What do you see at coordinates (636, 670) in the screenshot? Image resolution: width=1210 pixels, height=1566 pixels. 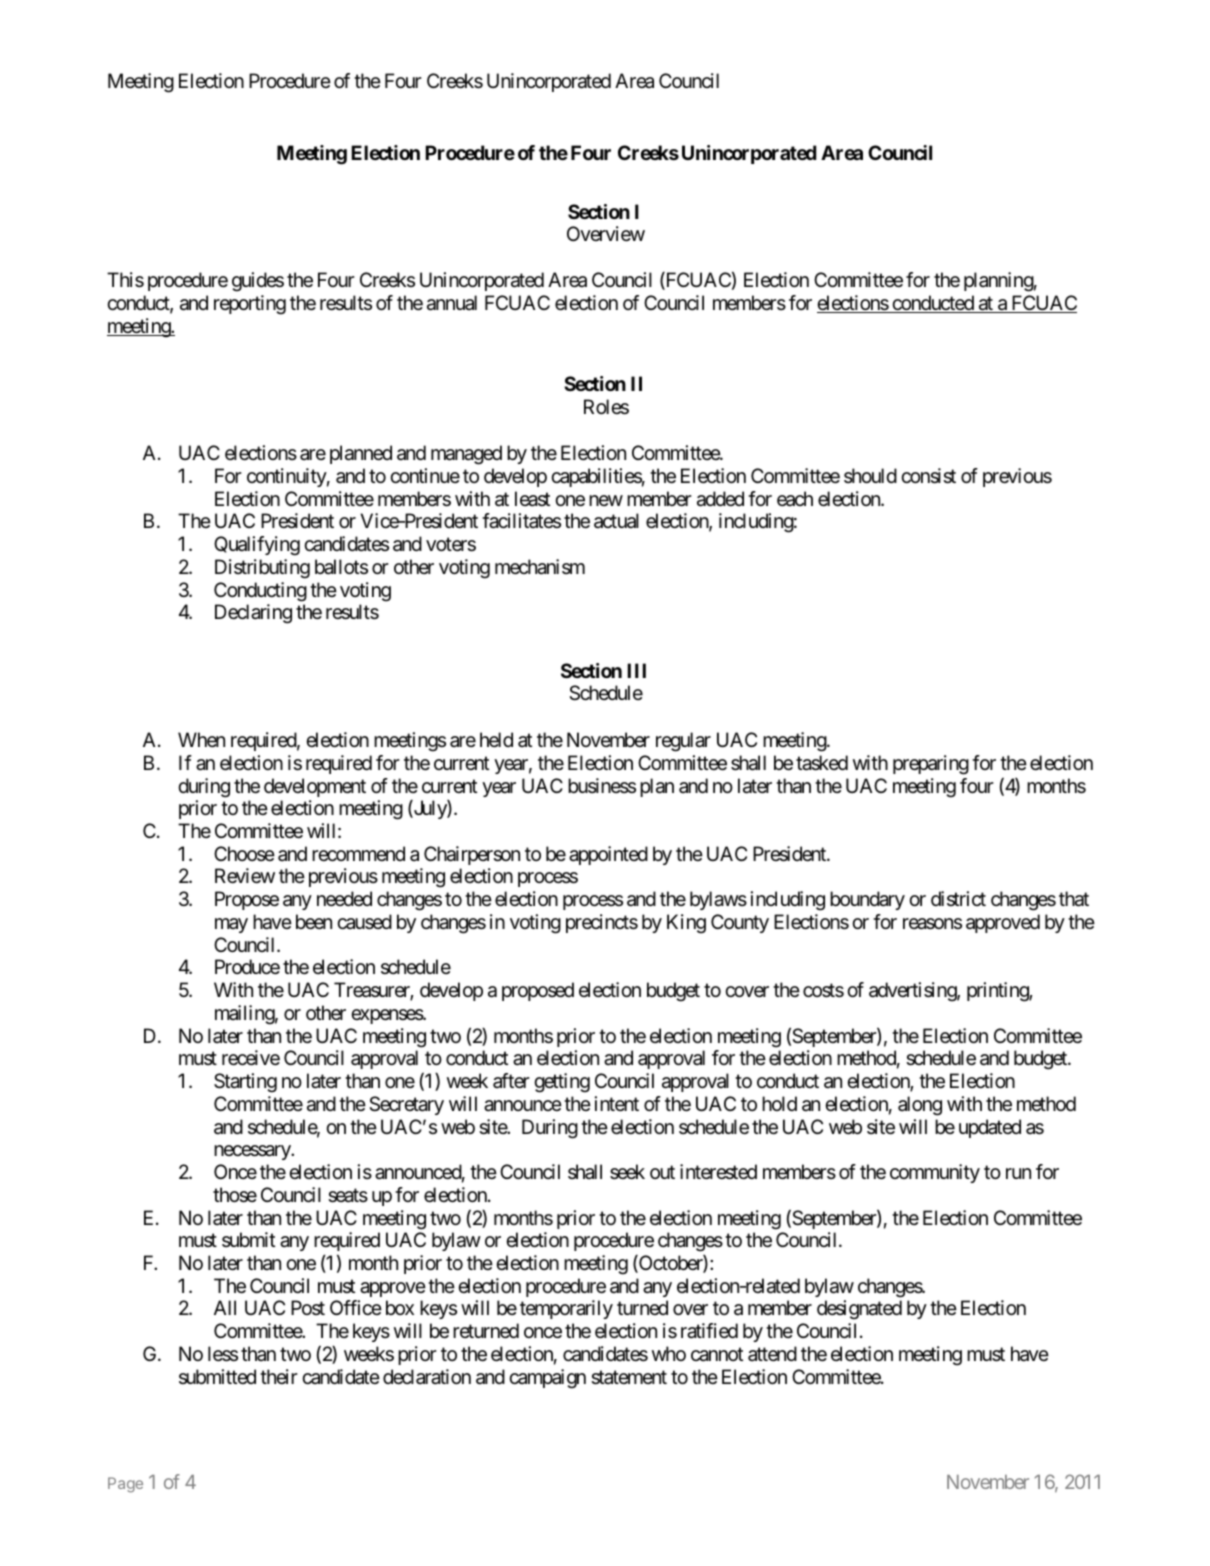 I see `III` at bounding box center [636, 670].
